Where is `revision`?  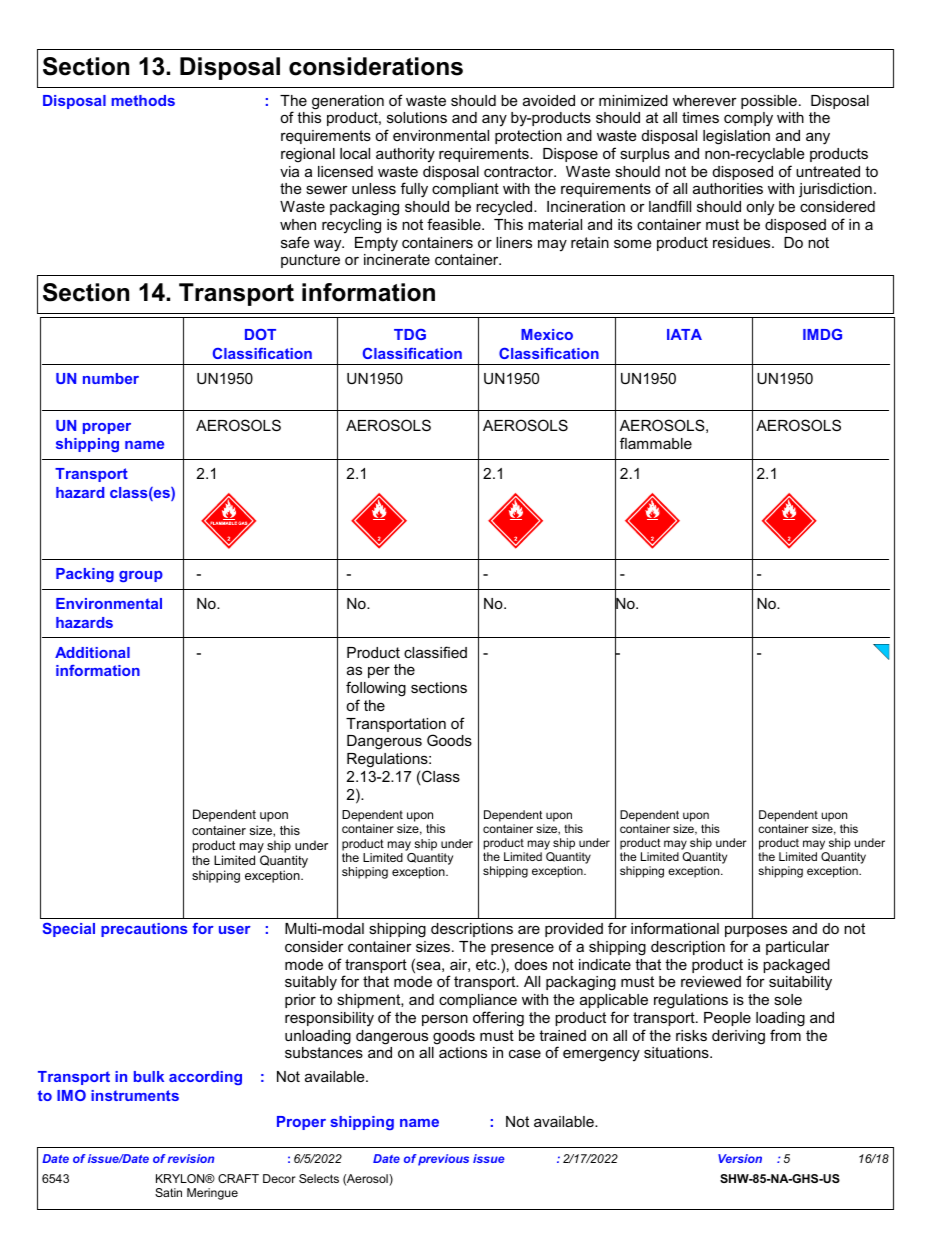
revision is located at coordinates (191, 1158).
